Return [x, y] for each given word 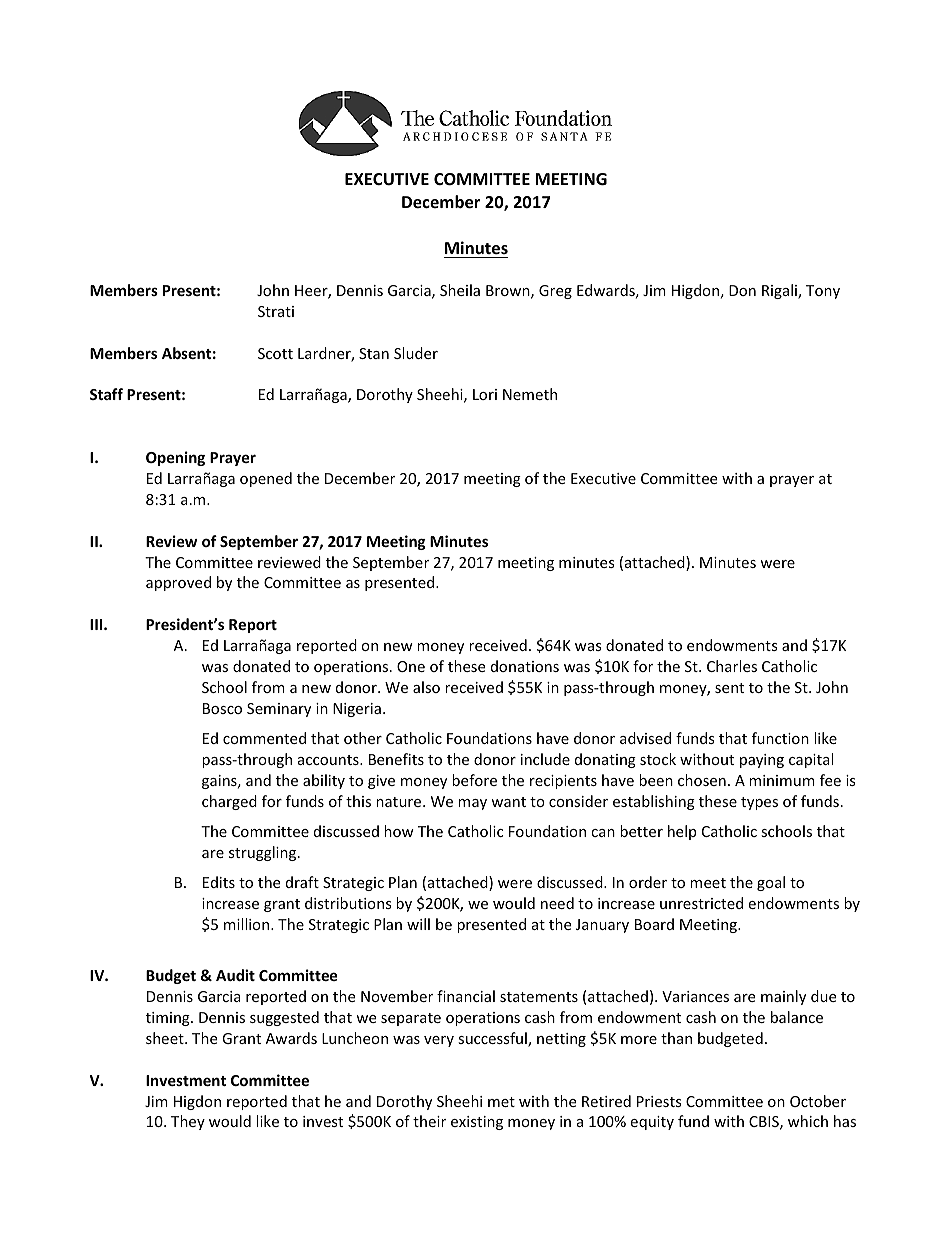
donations [525, 666]
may [472, 804]
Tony [823, 292]
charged [229, 802]
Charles [732, 666]
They [188, 1122]
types [759, 803]
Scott [275, 353]
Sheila [460, 290]
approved [178, 583]
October [818, 1101]
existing [477, 1123]
